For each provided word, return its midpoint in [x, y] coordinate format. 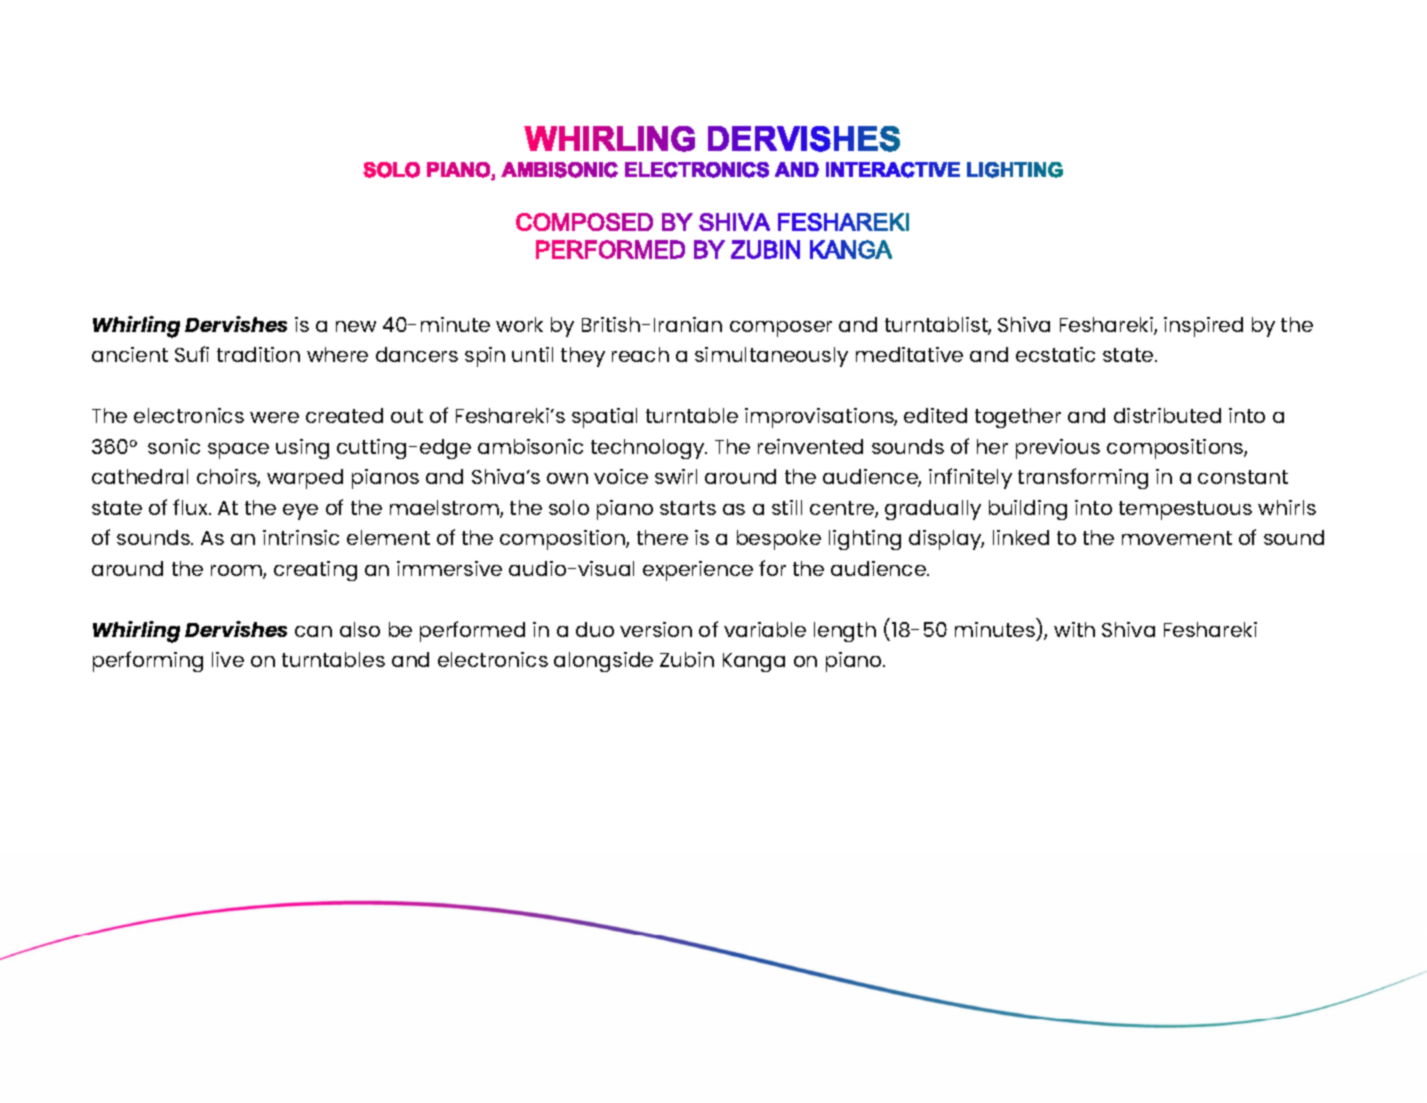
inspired [1203, 327]
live [228, 659]
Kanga [754, 662]
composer [781, 329]
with [1074, 629]
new [356, 326]
